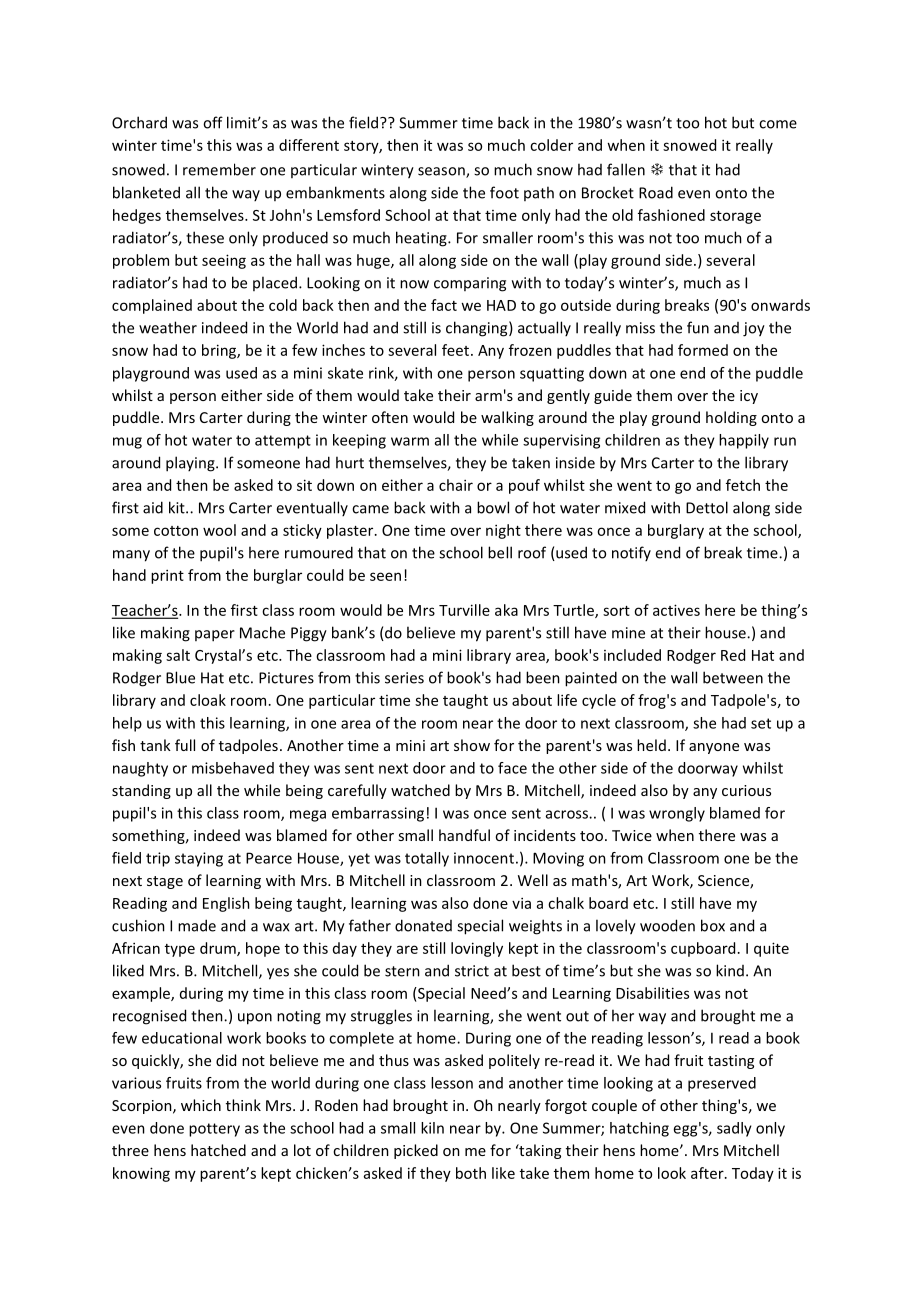  Describe the element at coordinates (404, 678) in the screenshot. I see `series` at that location.
